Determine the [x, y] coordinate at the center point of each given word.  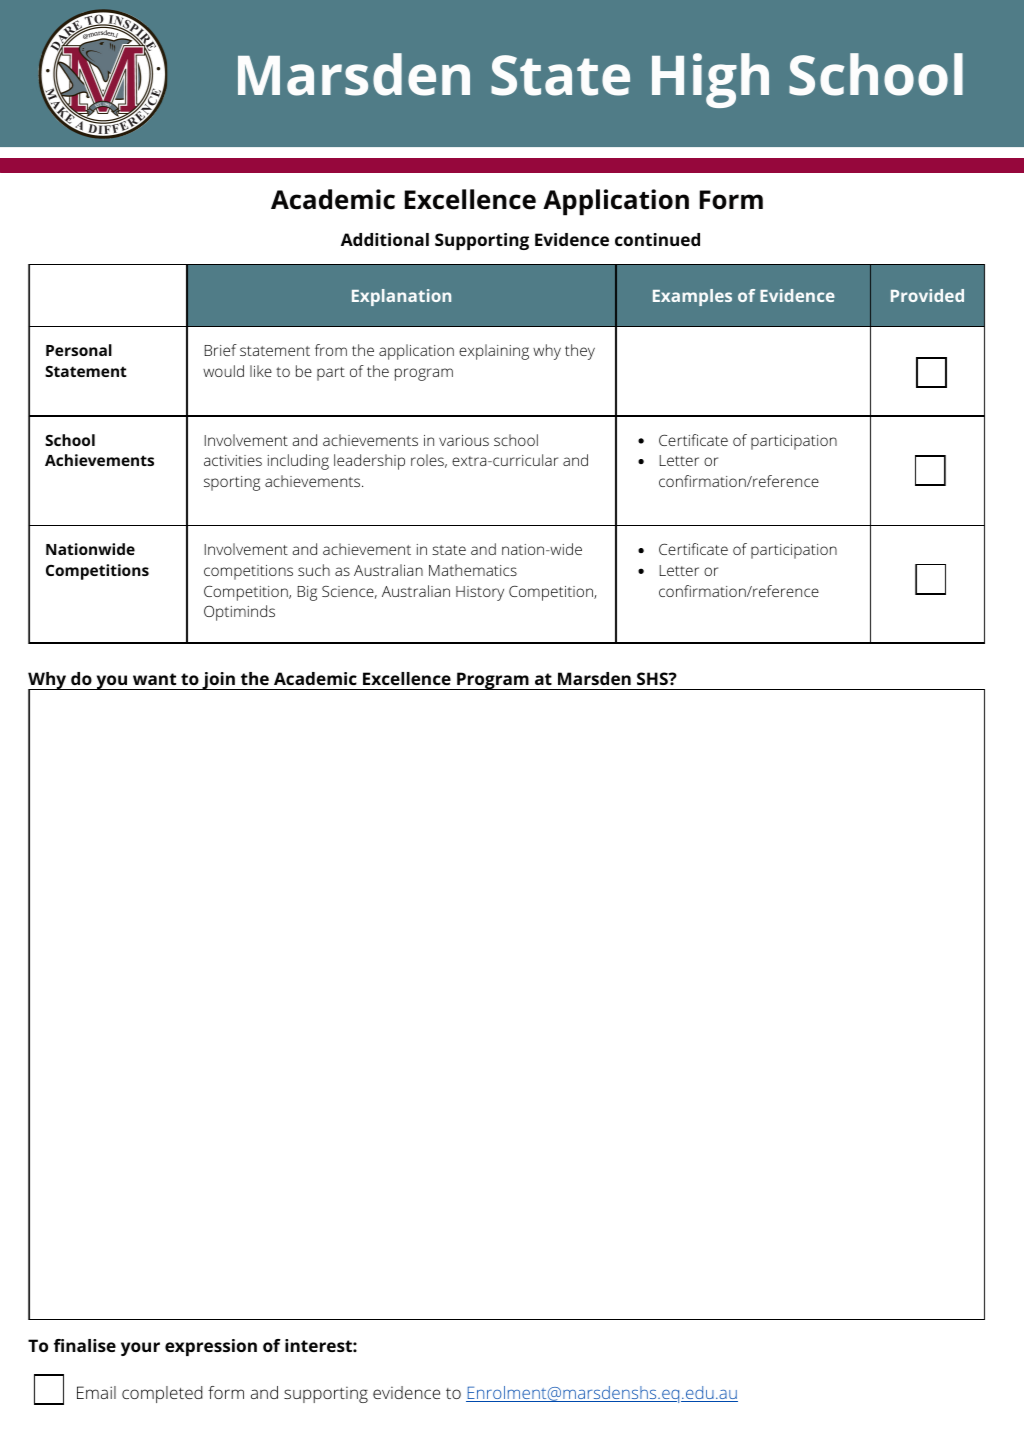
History [480, 593]
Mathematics [473, 570]
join [218, 681]
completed [162, 1394]
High [710, 80]
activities [233, 460]
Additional [385, 239]
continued [657, 239]
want [154, 679]
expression [211, 1347]
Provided [927, 295]
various [464, 440]
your [140, 1349]
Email [96, 1392]
